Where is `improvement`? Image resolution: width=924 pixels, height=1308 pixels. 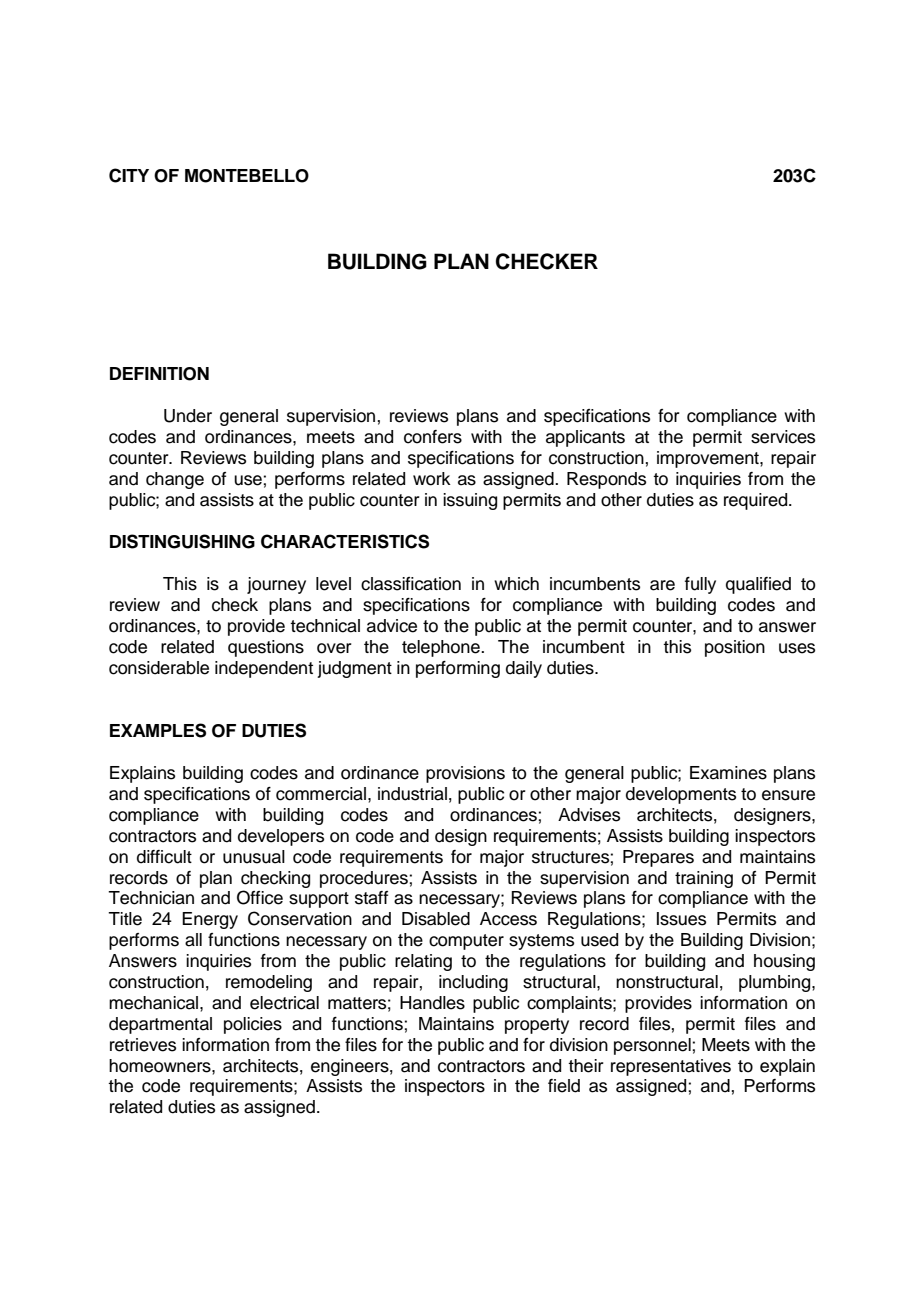
improvement is located at coordinates (709, 459).
